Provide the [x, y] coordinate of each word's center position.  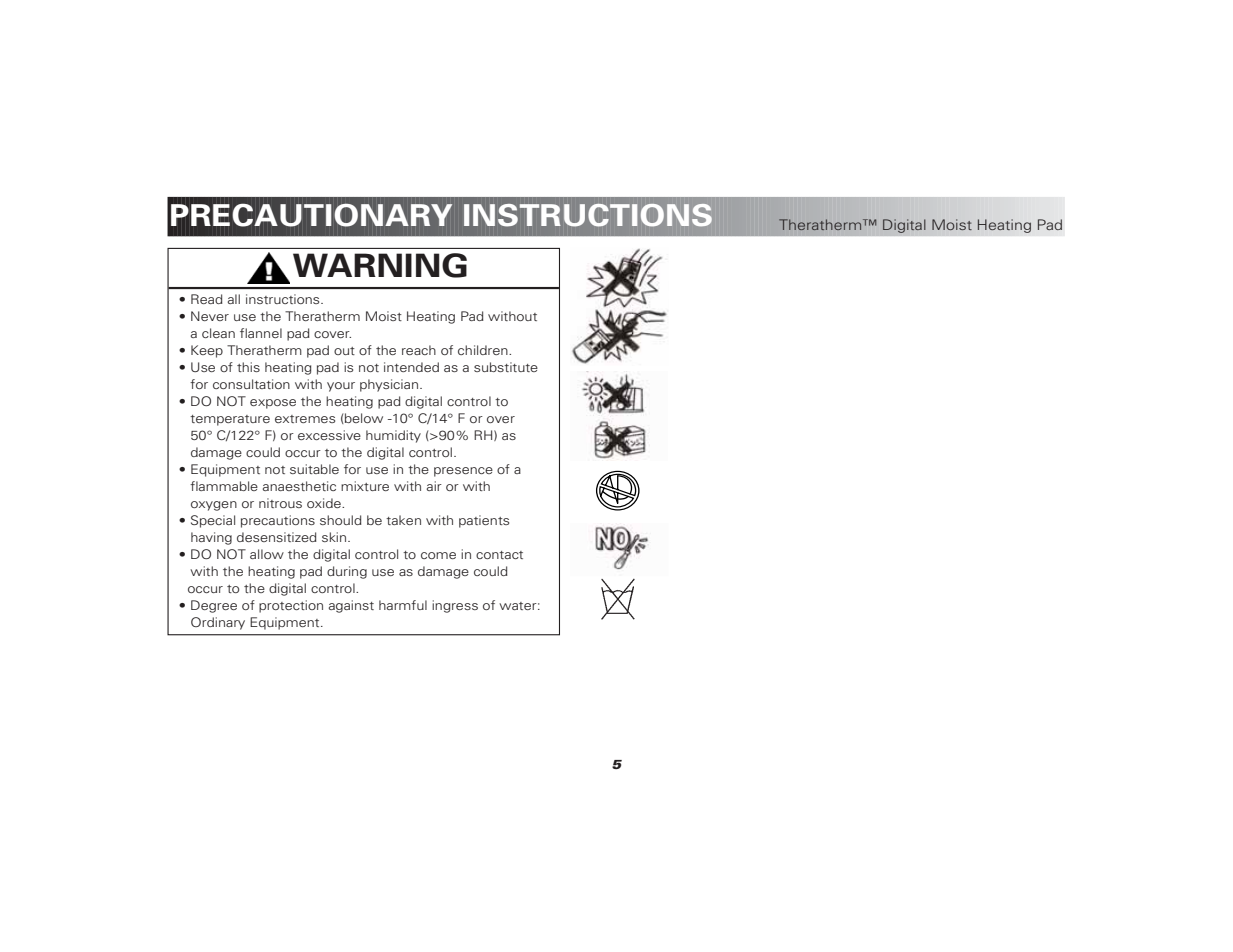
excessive [329, 435]
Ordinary [218, 623]
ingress [455, 606]
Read [207, 299]
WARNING [380, 265]
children [484, 350]
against [351, 606]
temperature [230, 420]
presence [463, 472]
